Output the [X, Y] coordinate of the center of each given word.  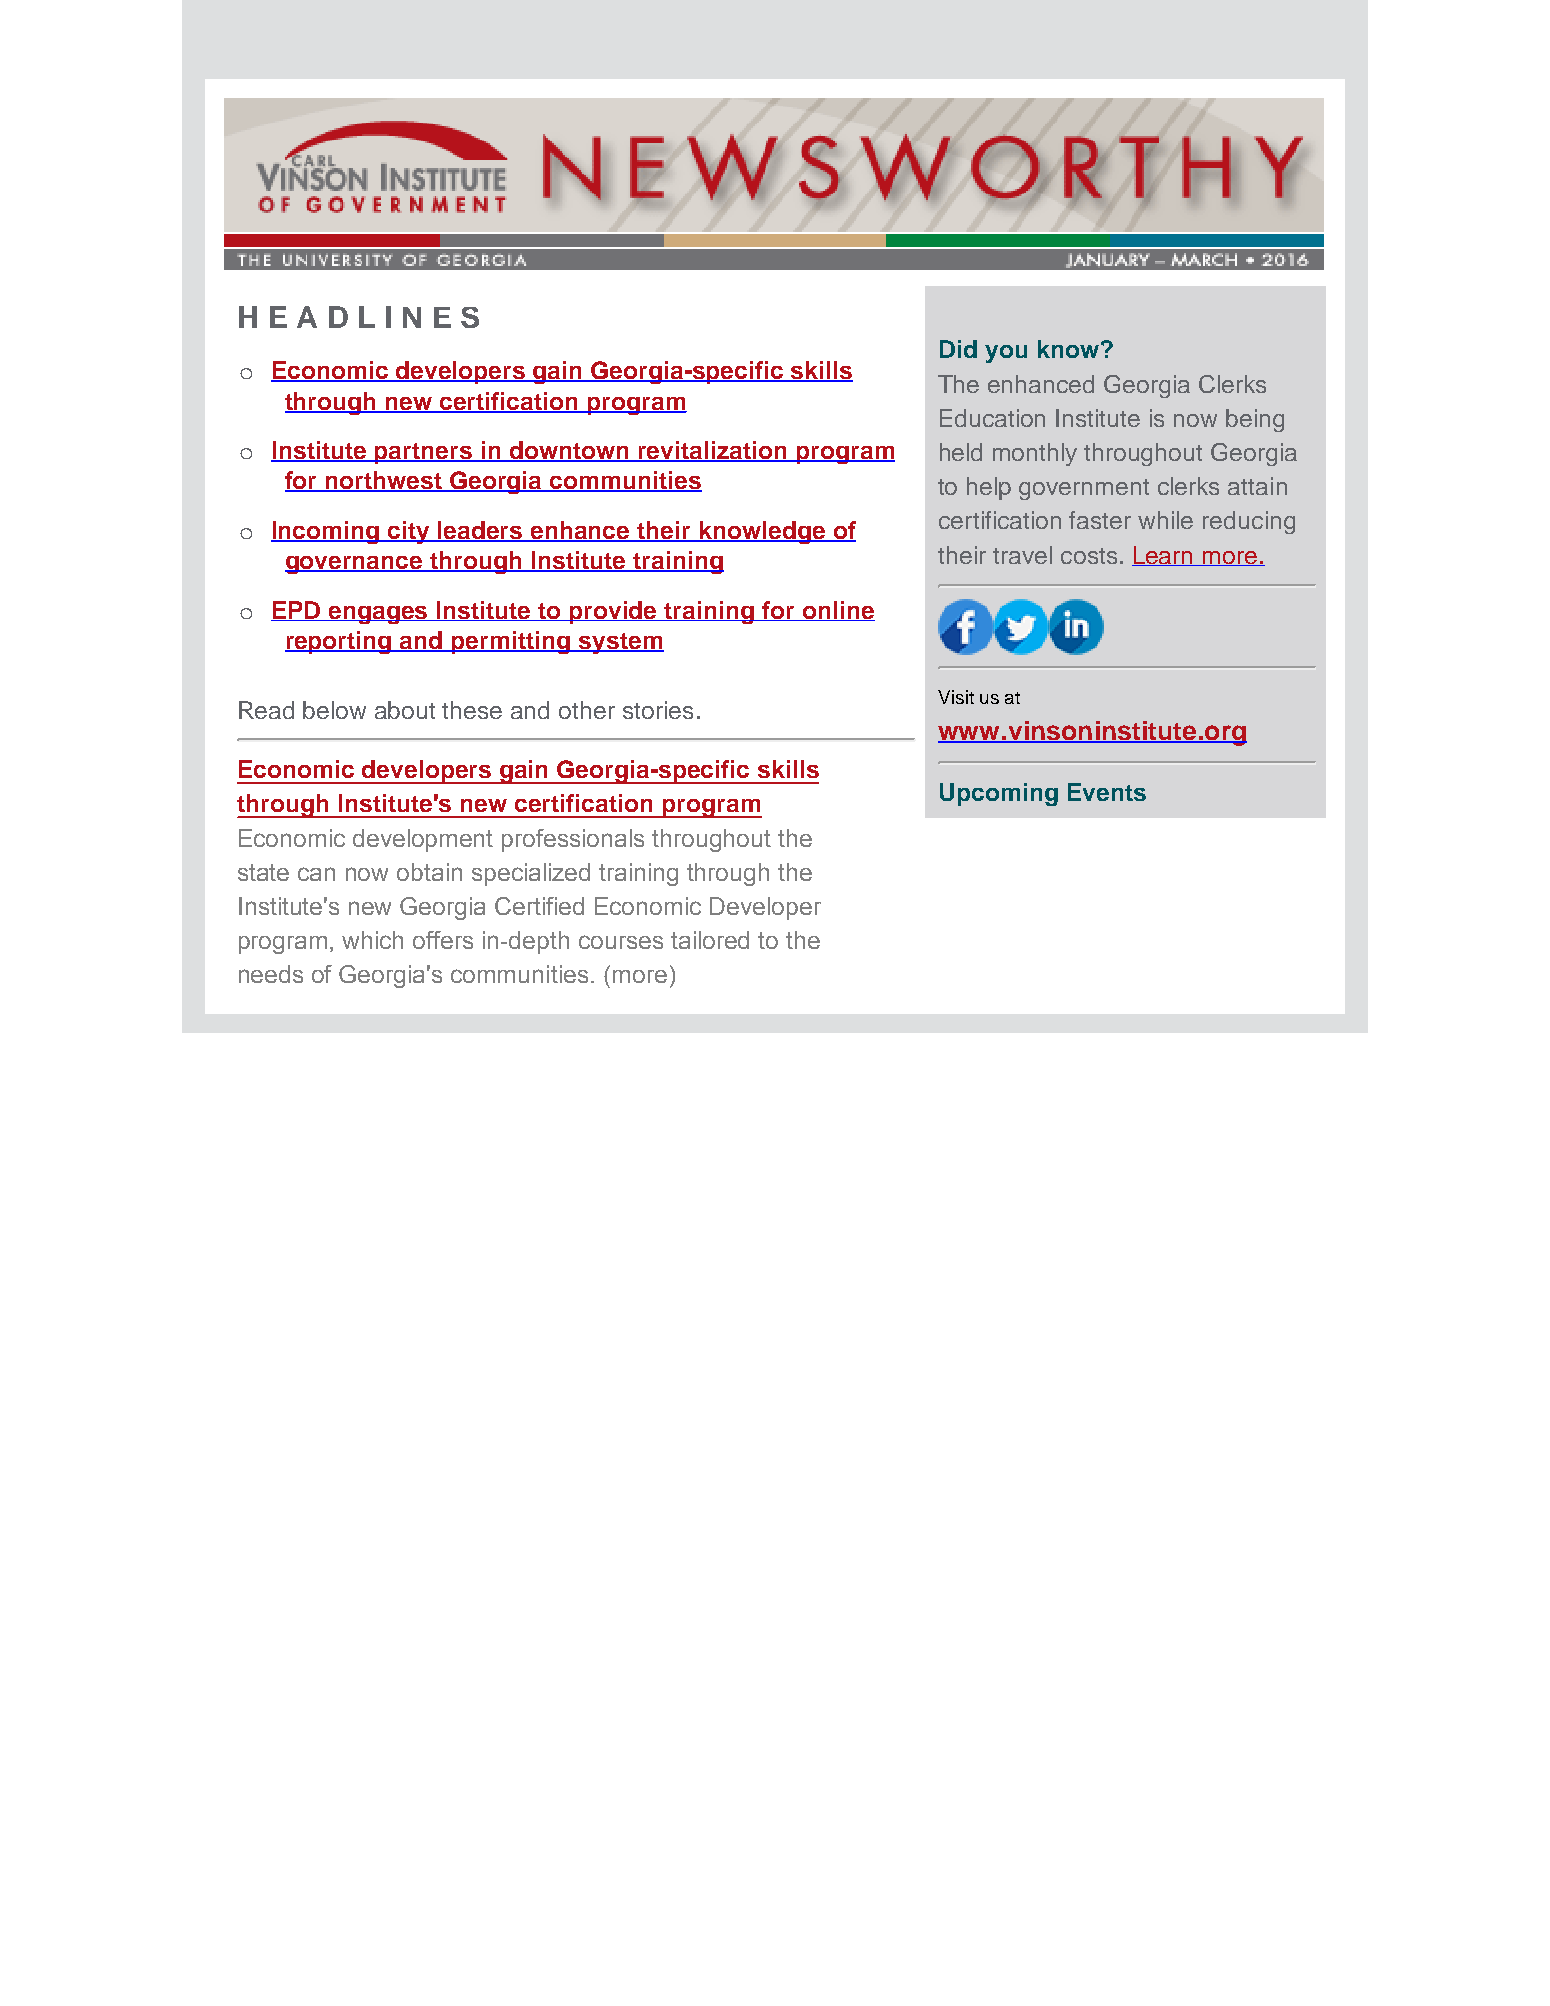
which [372, 940]
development [423, 840]
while [1165, 520]
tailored [710, 940]
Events [1107, 792]
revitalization [713, 451]
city [409, 532]
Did [958, 349]
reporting [339, 642]
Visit [956, 697]
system [620, 643]
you [1006, 354]
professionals [573, 840]
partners [424, 453]
